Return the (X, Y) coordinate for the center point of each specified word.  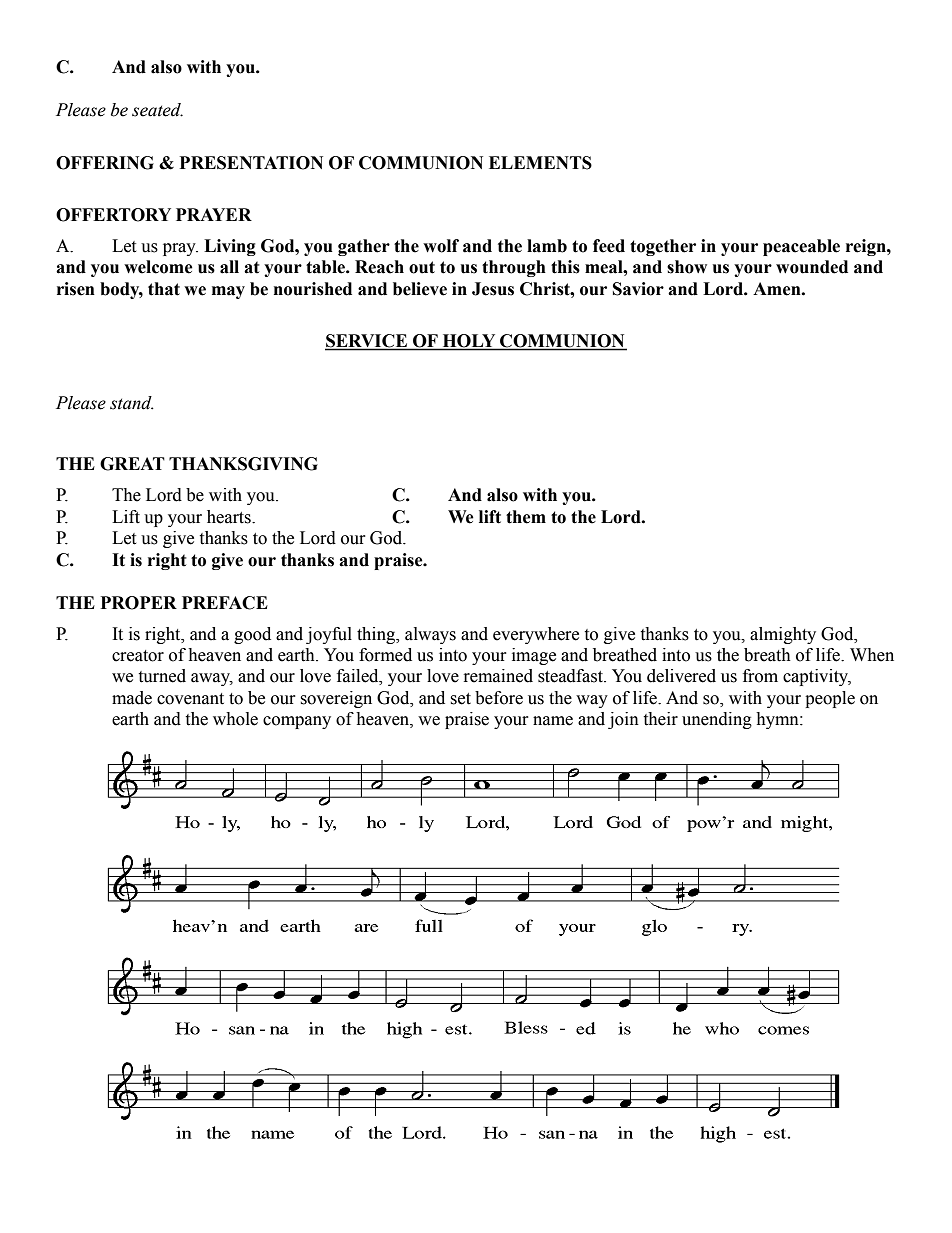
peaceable (801, 247)
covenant (190, 699)
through (514, 268)
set (460, 699)
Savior (638, 289)
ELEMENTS (540, 163)
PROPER (139, 603)
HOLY (469, 342)
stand (132, 403)
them (526, 517)
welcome (158, 267)
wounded (812, 267)
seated (157, 110)
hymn (778, 720)
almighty (783, 635)
